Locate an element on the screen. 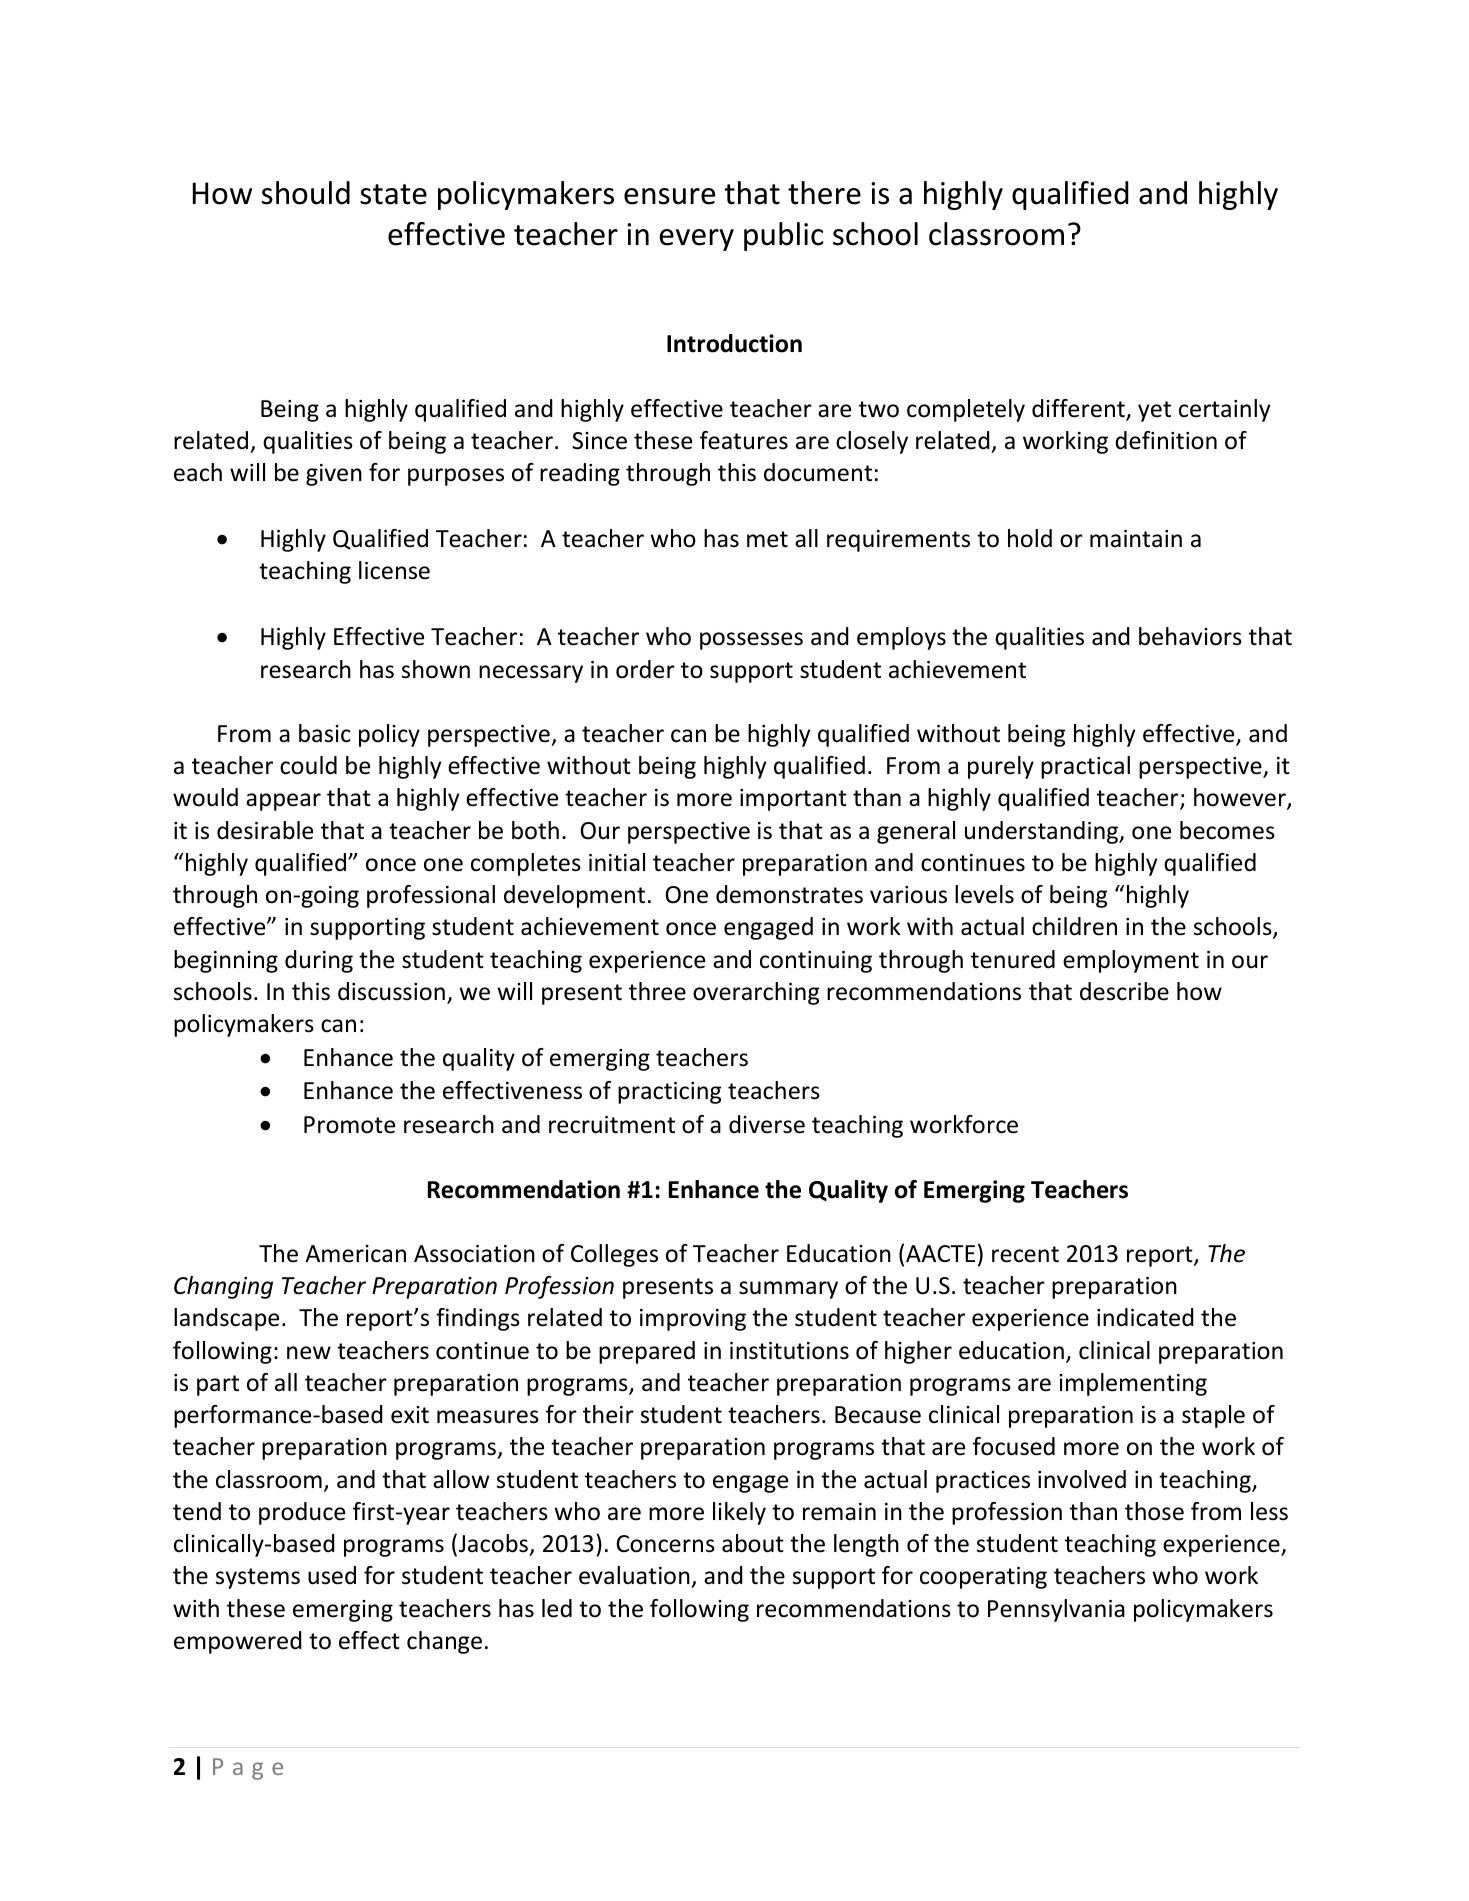  demonstrates is located at coordinates (789, 894).
